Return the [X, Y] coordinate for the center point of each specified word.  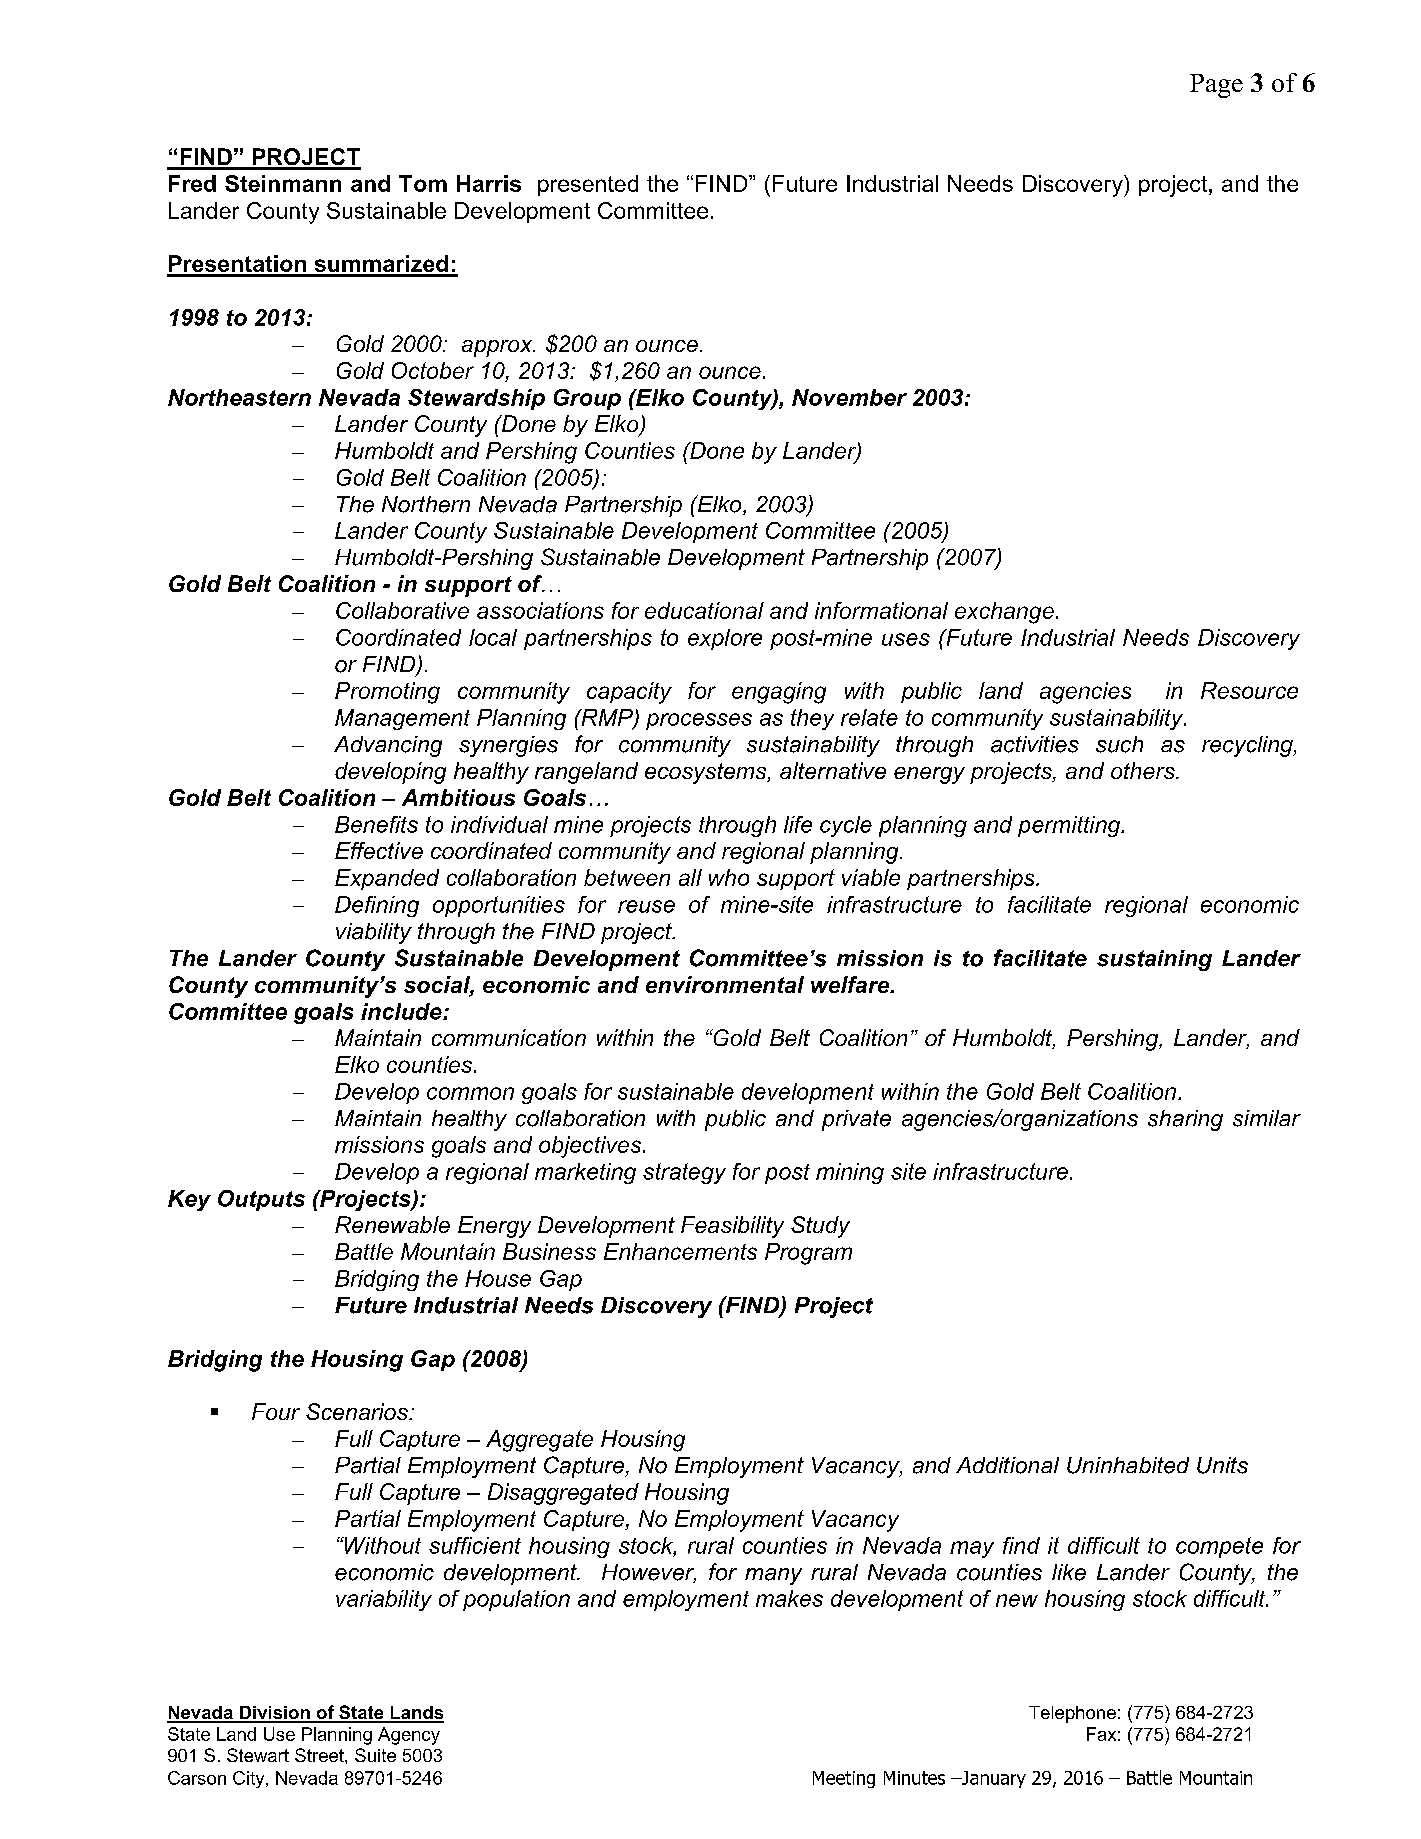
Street [320, 1755]
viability [374, 933]
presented [588, 185]
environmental [725, 984]
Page [1216, 86]
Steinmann [283, 183]
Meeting [844, 1779]
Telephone [1072, 1714]
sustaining [1154, 960]
